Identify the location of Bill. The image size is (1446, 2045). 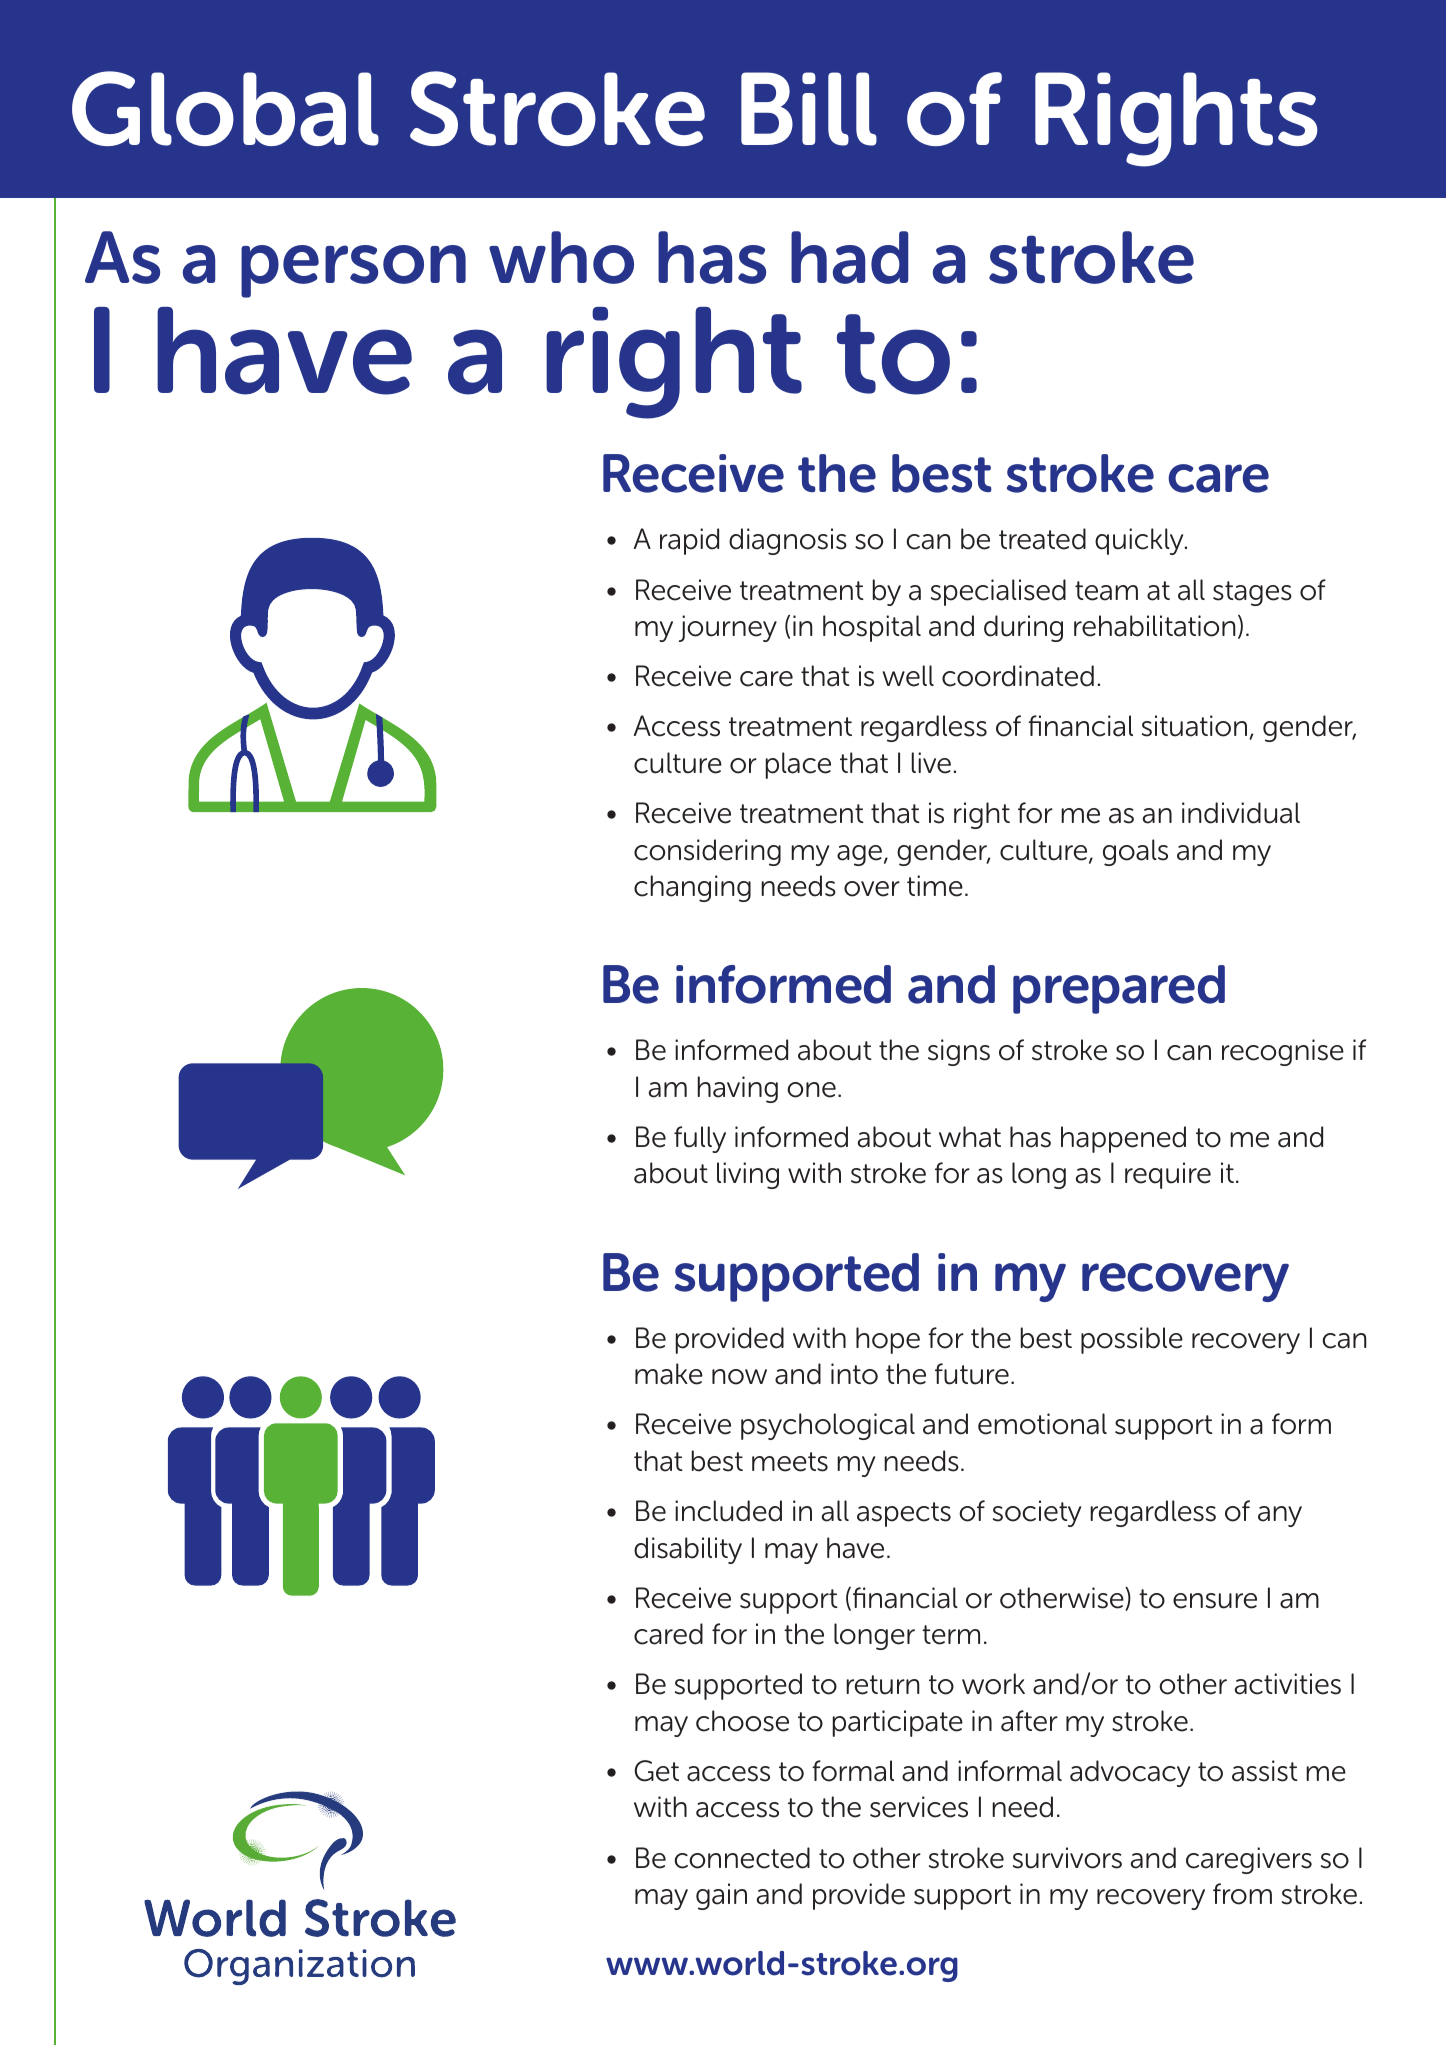
(809, 109).
